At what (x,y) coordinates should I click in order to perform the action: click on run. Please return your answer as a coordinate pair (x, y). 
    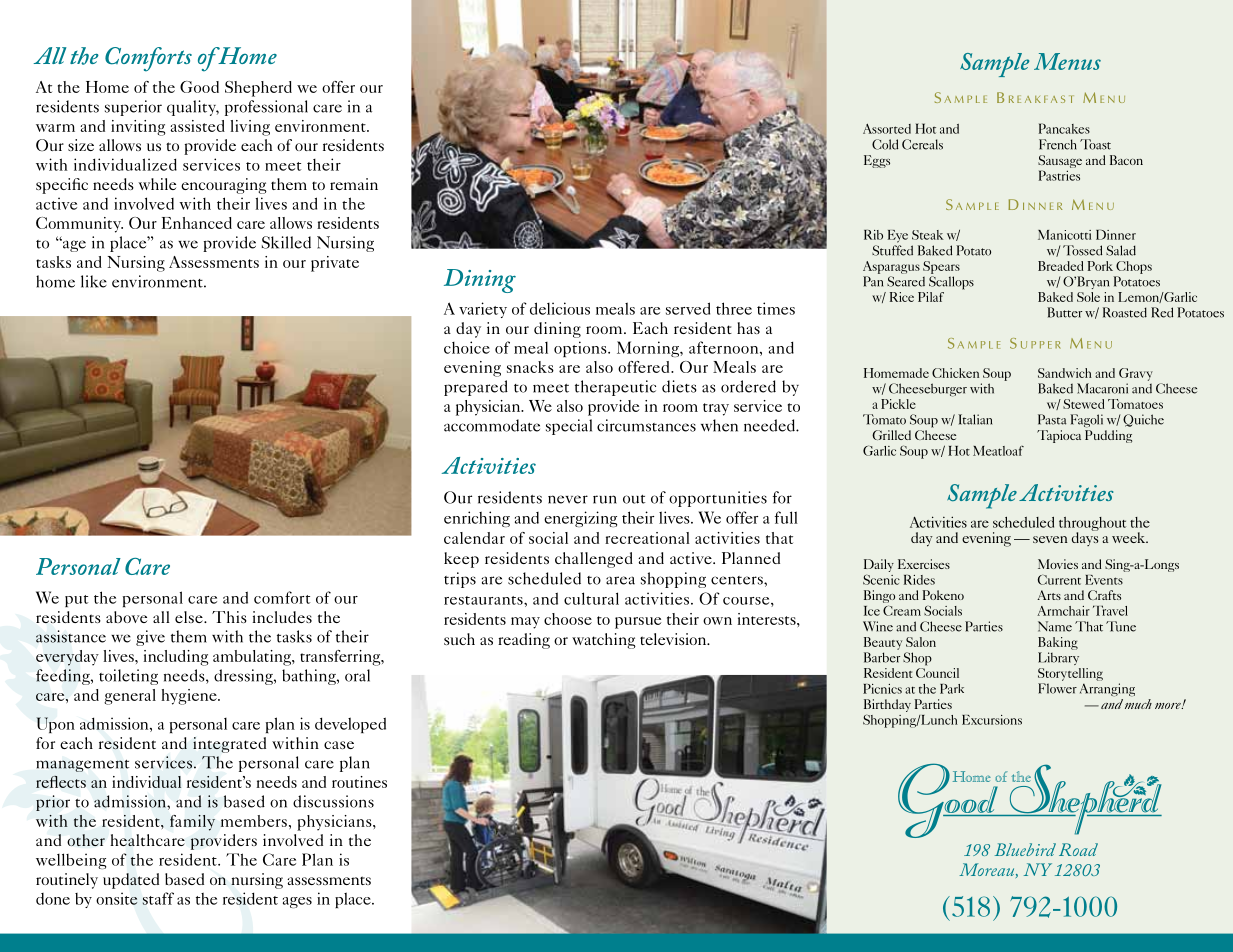
    Looking at the image, I should click on (605, 499).
